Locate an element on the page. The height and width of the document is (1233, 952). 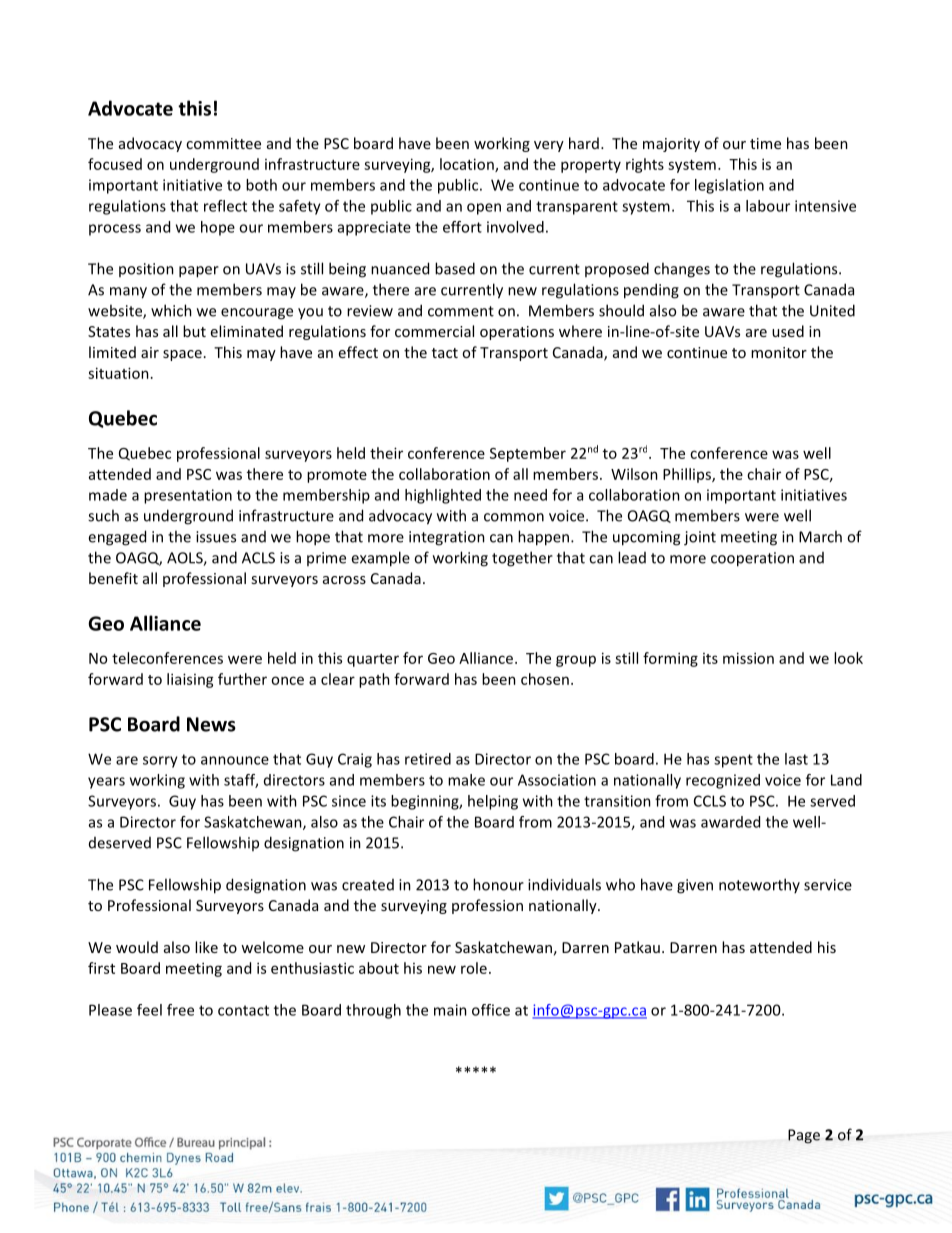
committee is located at coordinates (223, 143).
